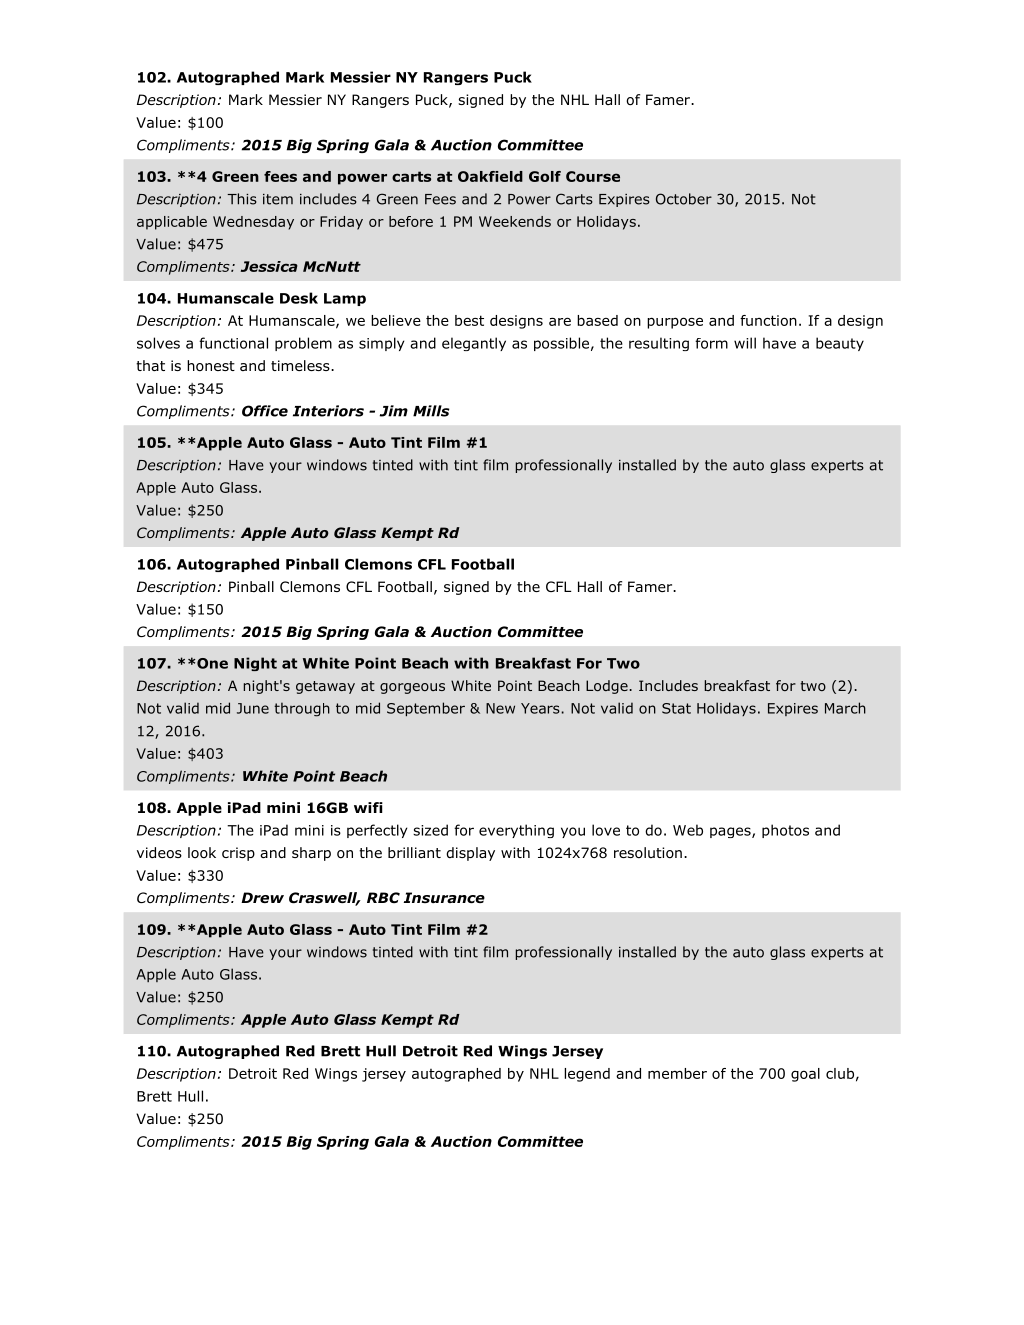 Image resolution: width=1024 pixels, height=1325 pixels. Describe the element at coordinates (845, 708) in the image. I see `March` at that location.
